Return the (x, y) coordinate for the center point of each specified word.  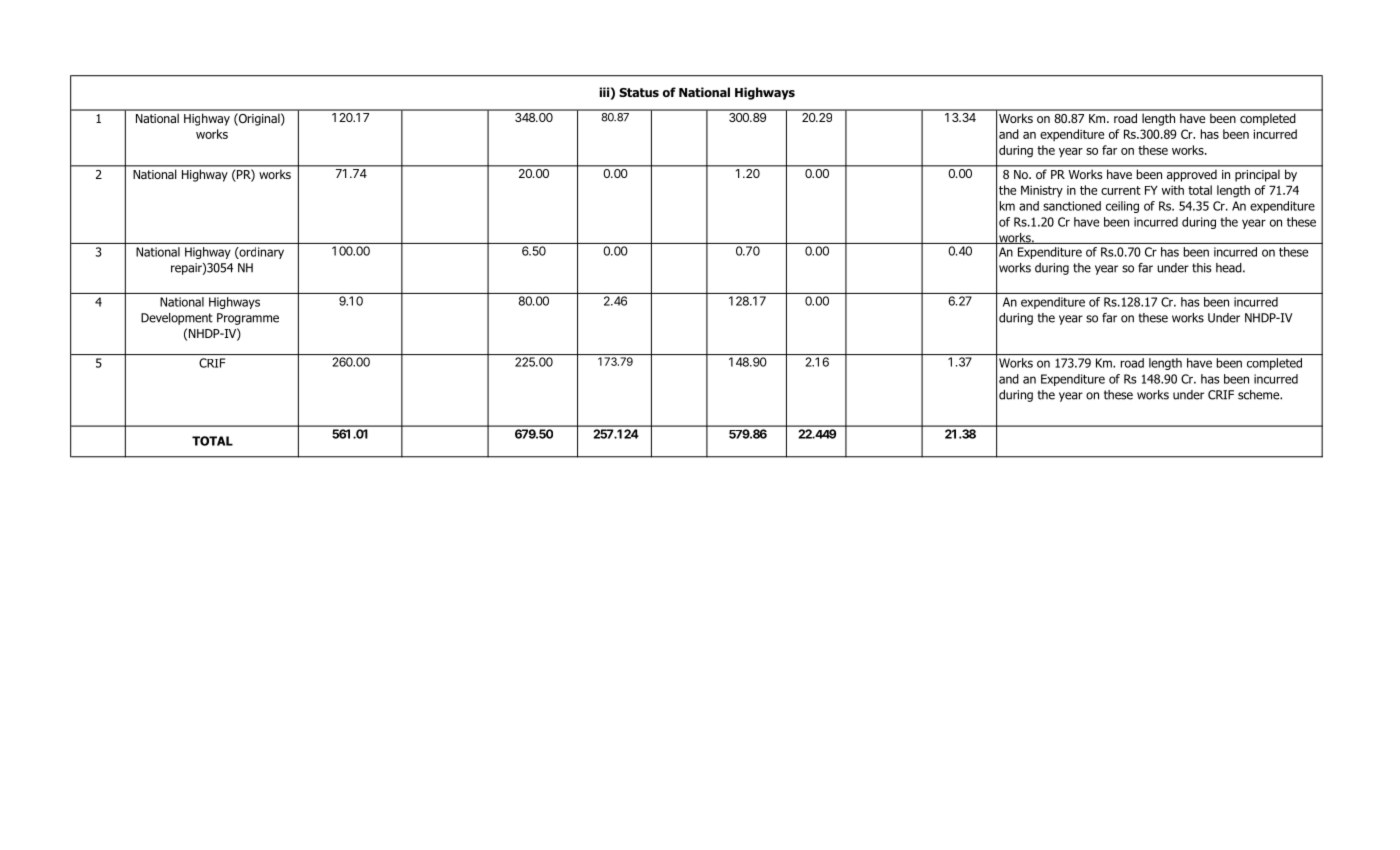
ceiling (1122, 207)
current (1121, 190)
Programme (248, 319)
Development (177, 319)
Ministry (1042, 191)
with (1173, 190)
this (1202, 268)
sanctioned (1072, 206)
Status (639, 92)
